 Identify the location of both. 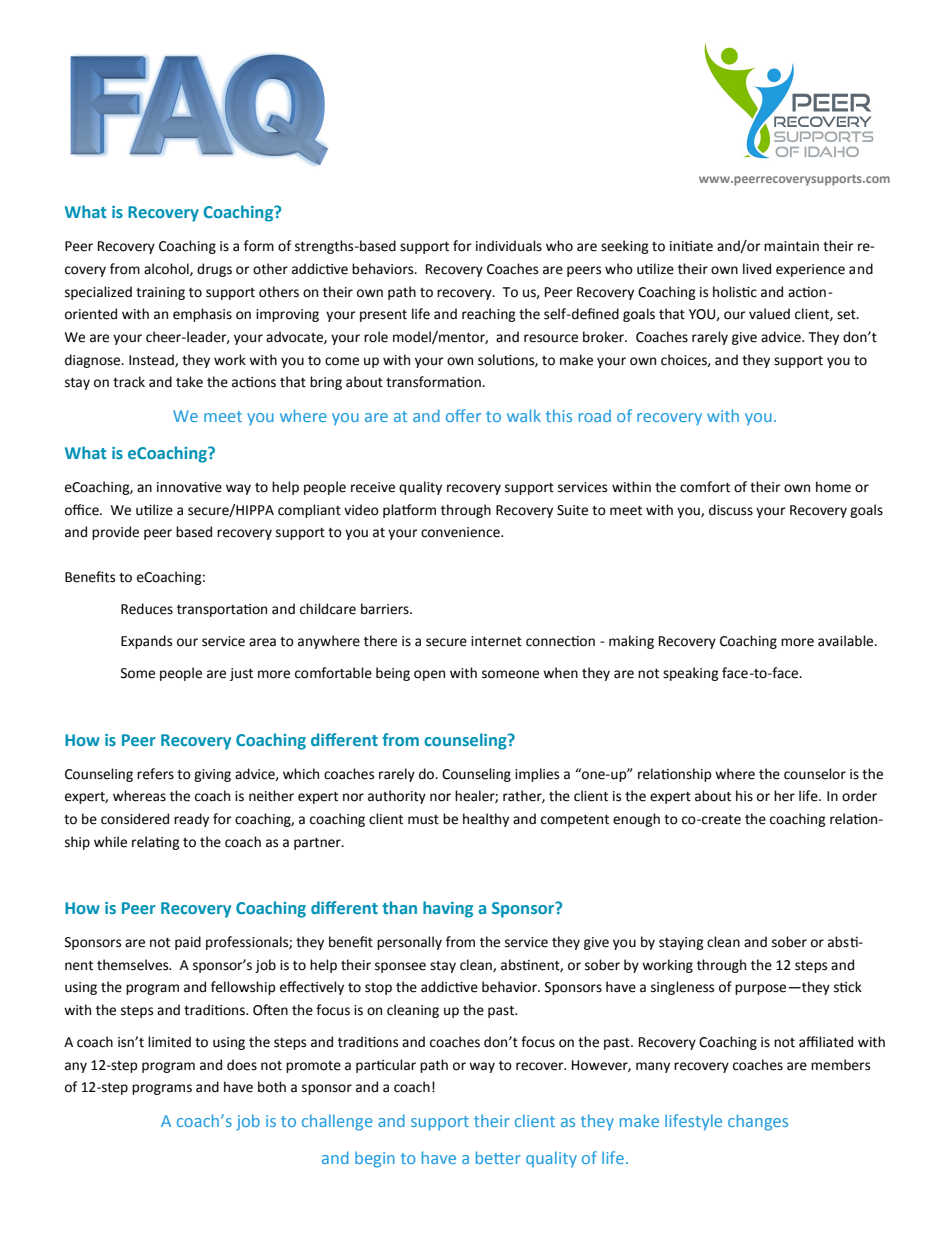
(272, 1087).
